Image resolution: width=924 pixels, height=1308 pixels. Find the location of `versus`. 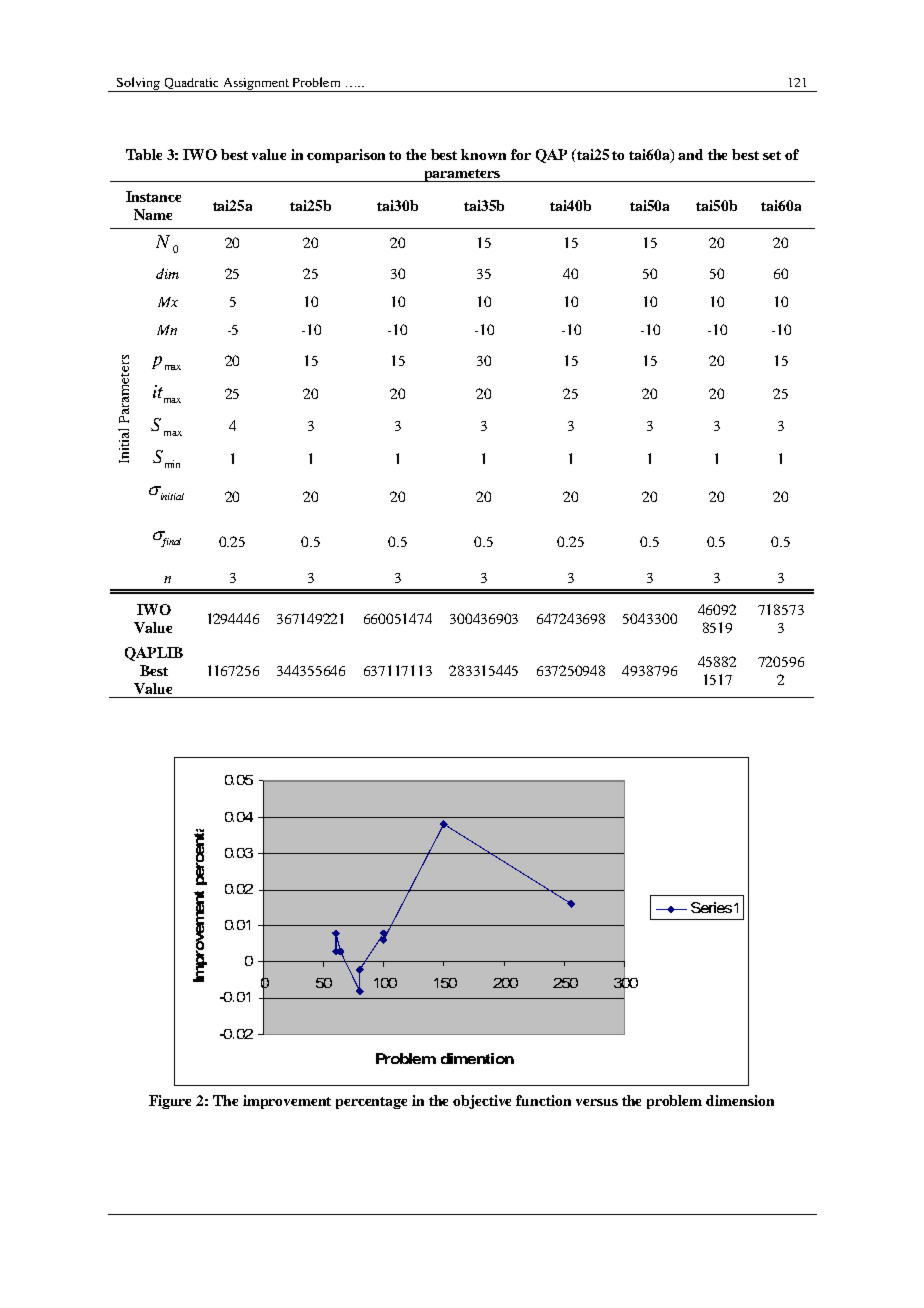

versus is located at coordinates (597, 1102).
